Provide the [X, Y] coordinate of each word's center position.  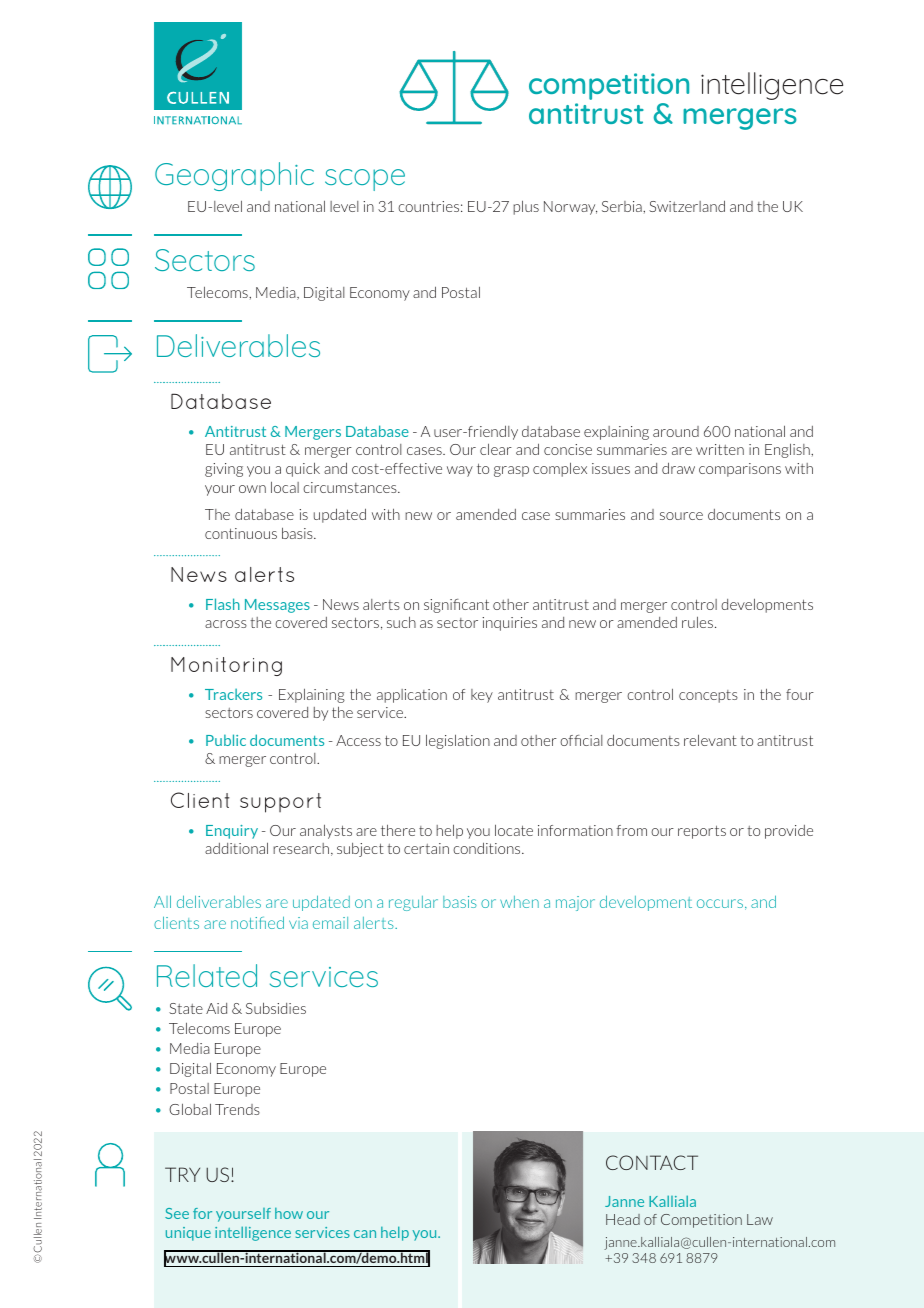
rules [699, 622]
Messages [277, 606]
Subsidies [276, 1008]
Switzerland [687, 206]
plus [526, 207]
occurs [721, 904]
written [720, 449]
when [519, 902]
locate [514, 830]
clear [496, 449]
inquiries [509, 624]
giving [224, 470]
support [280, 803]
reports [702, 832]
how [289, 1213]
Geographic [234, 176]
